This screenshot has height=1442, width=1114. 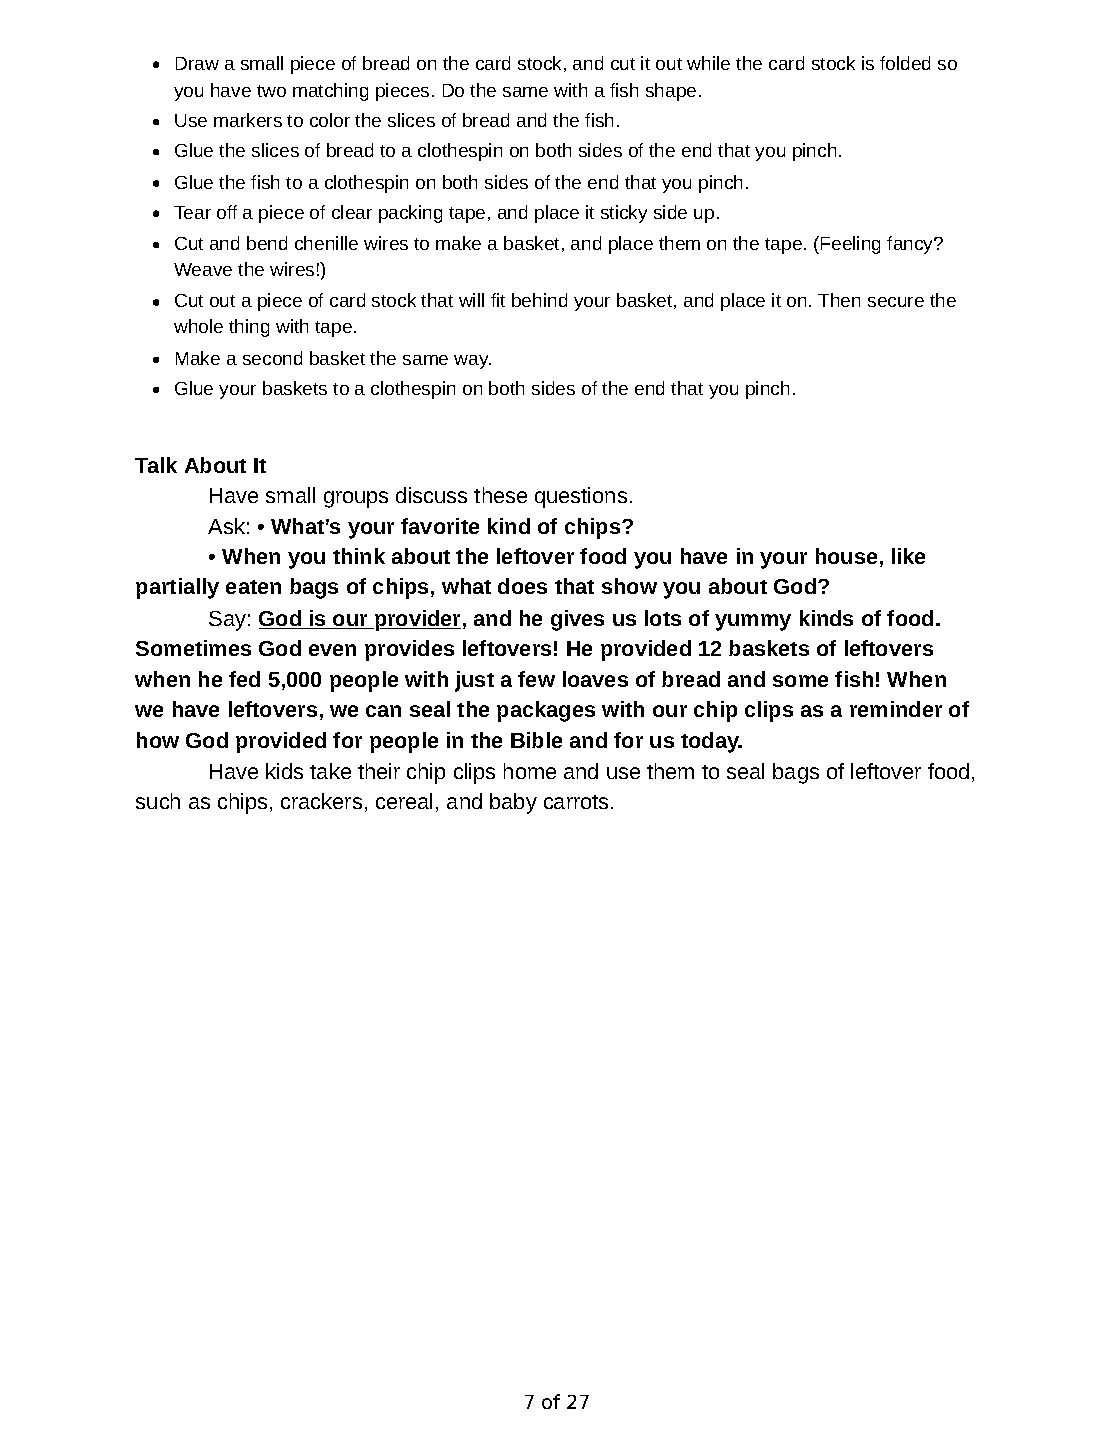 What do you see at coordinates (284, 771) in the screenshot?
I see `kids` at bounding box center [284, 771].
